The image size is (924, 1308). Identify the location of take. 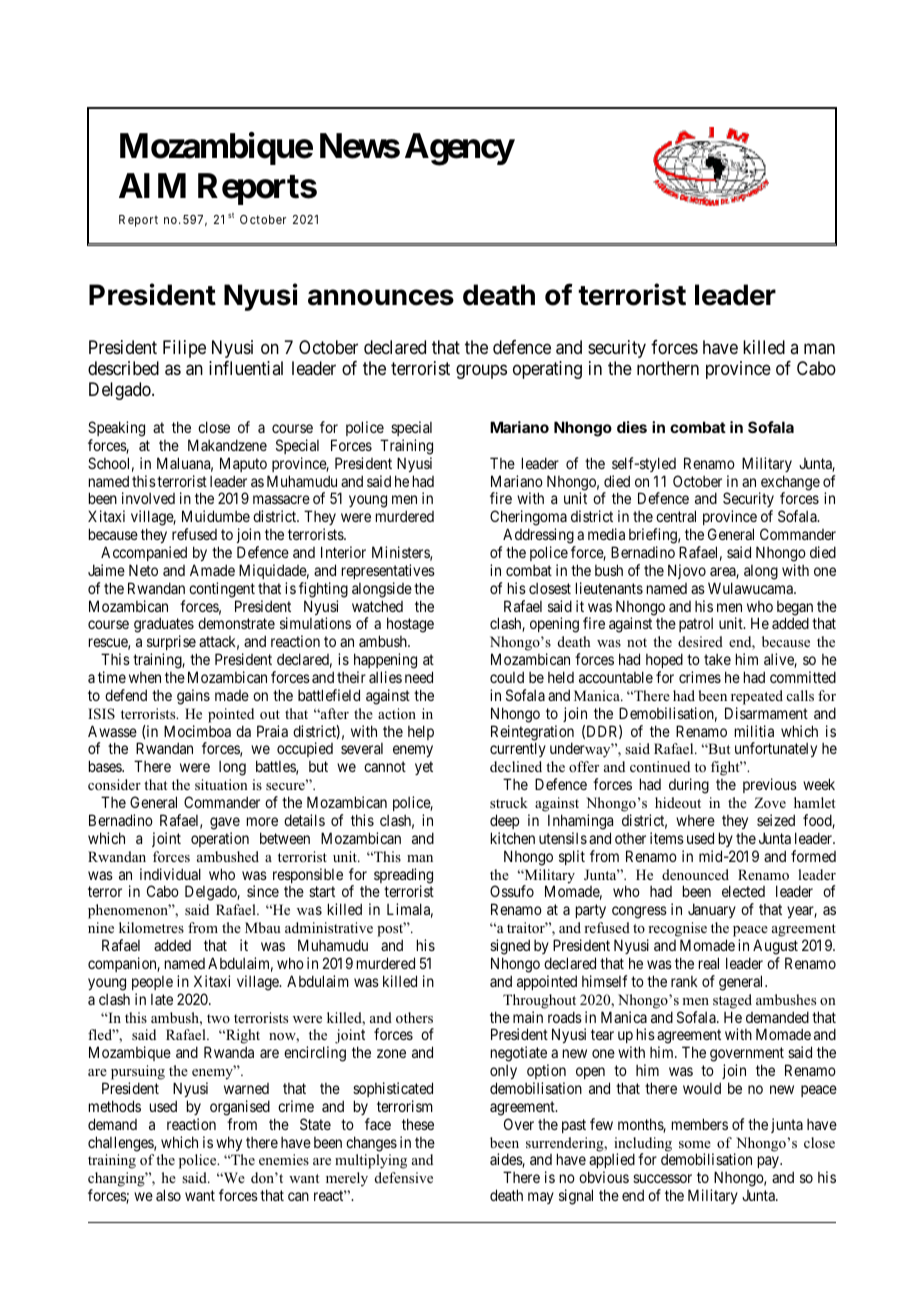
(717, 659).
